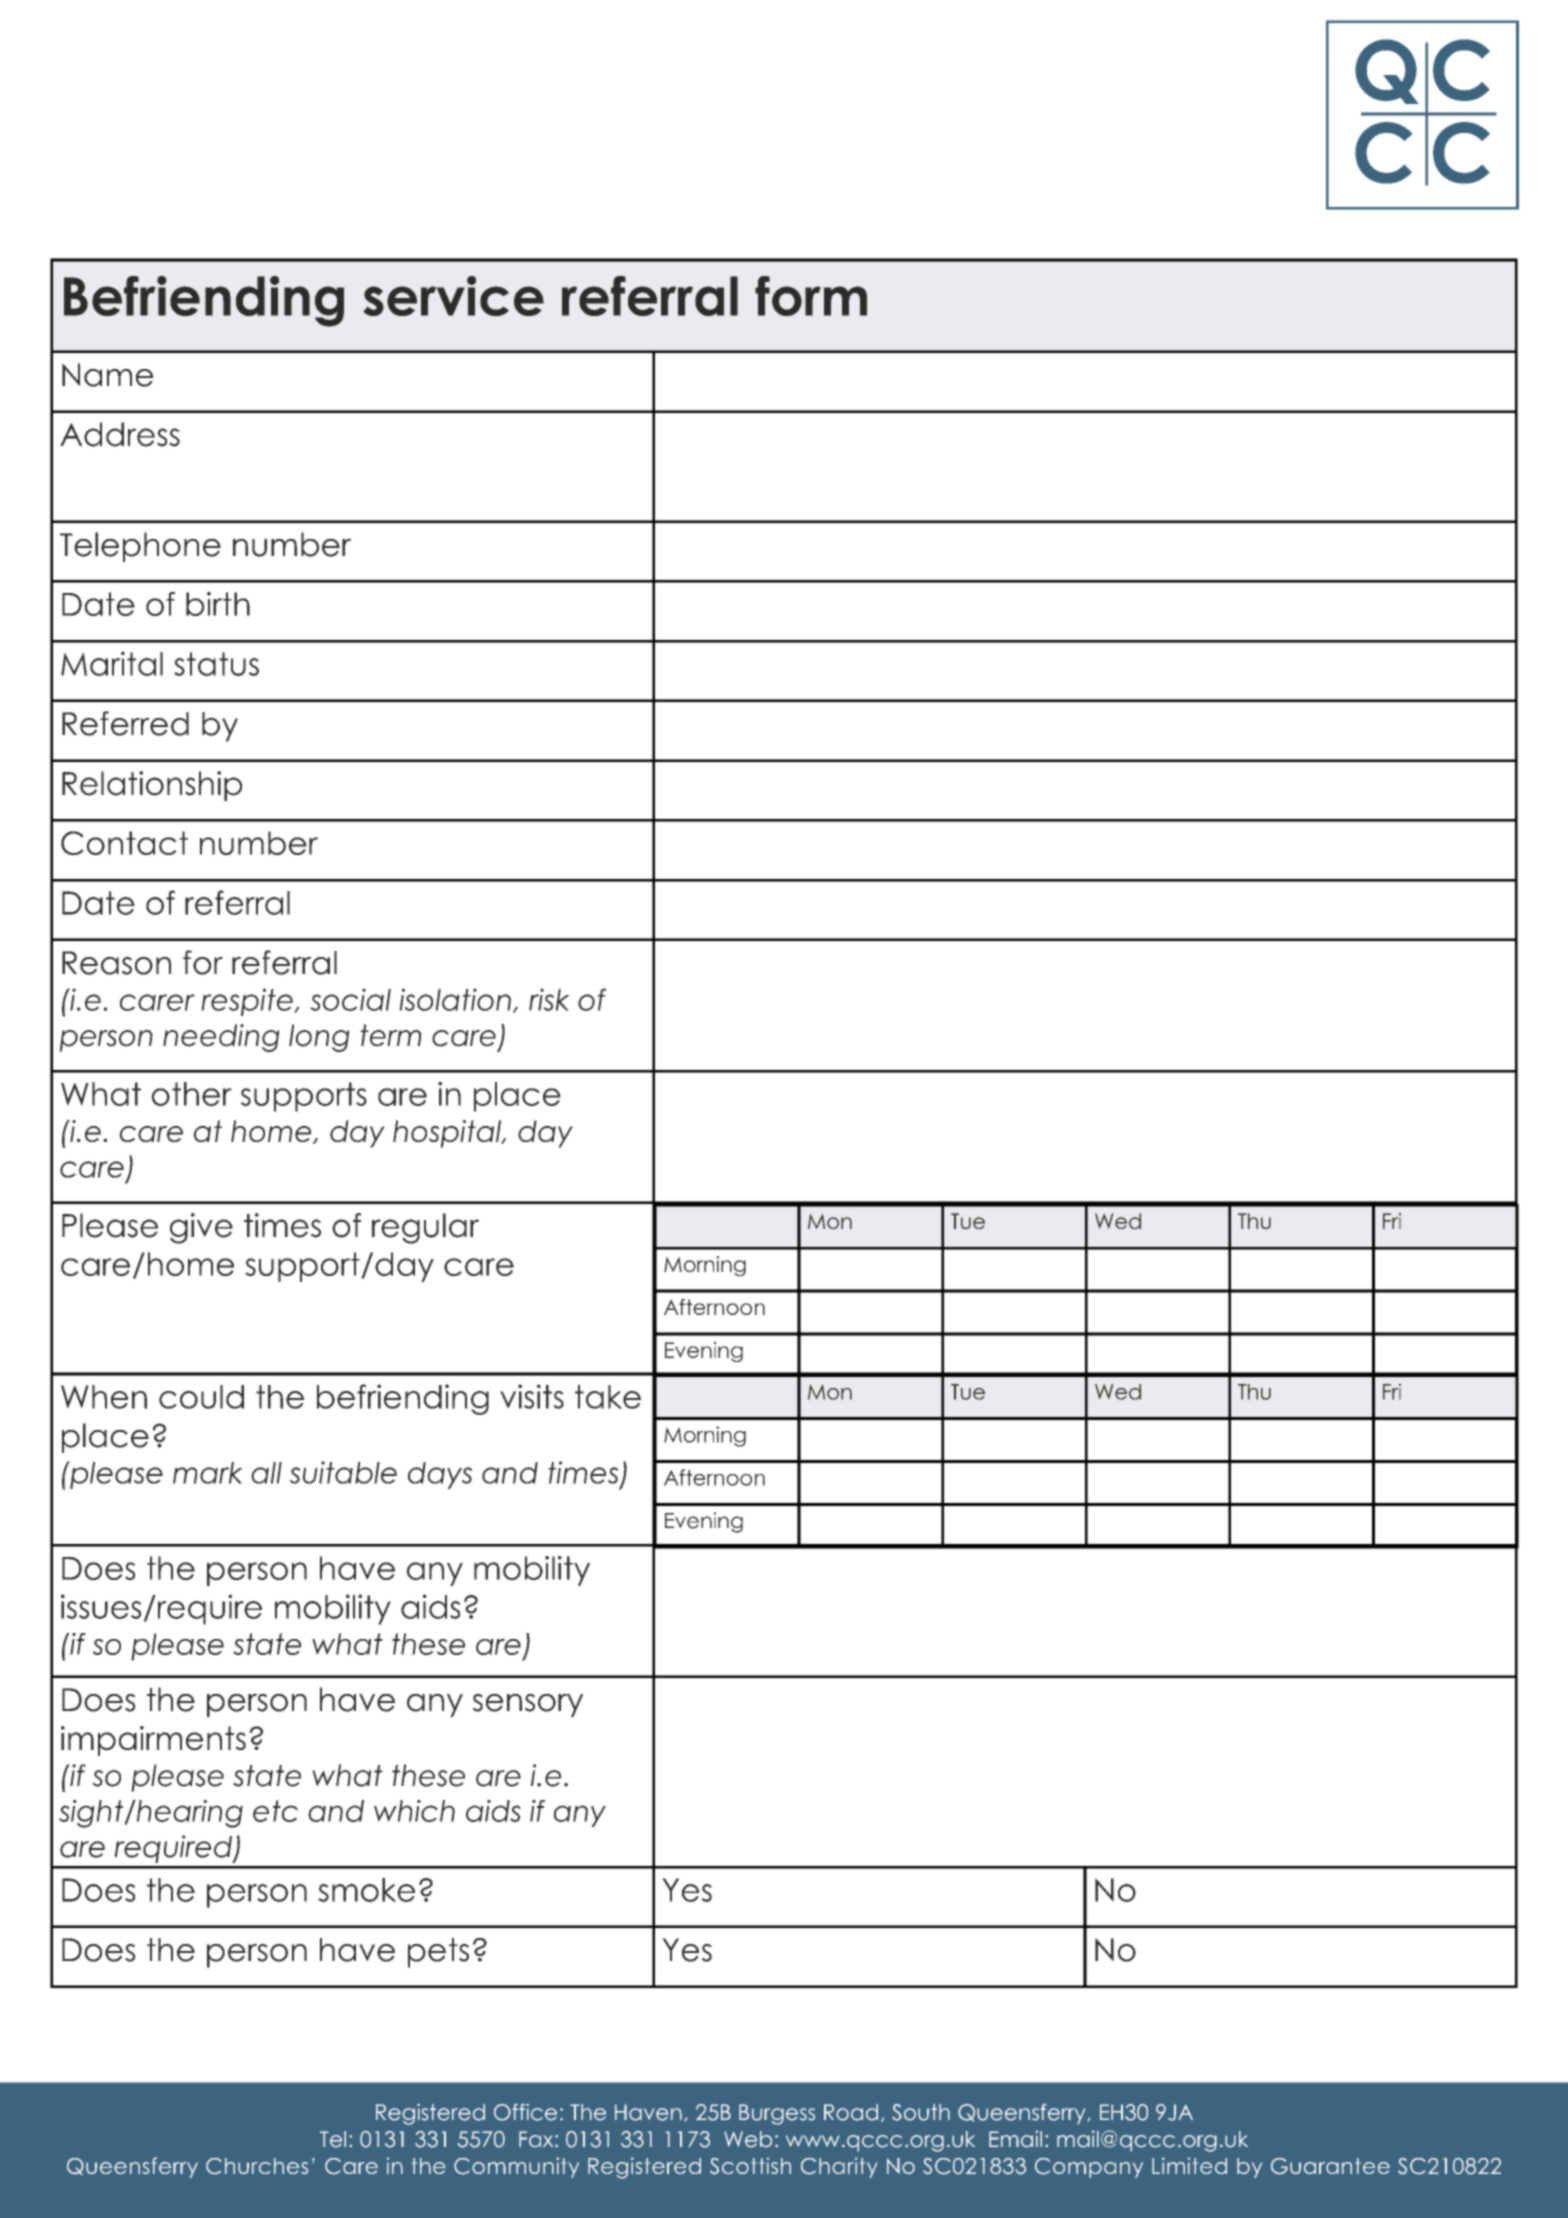  I want to click on Name, so click(107, 375).
